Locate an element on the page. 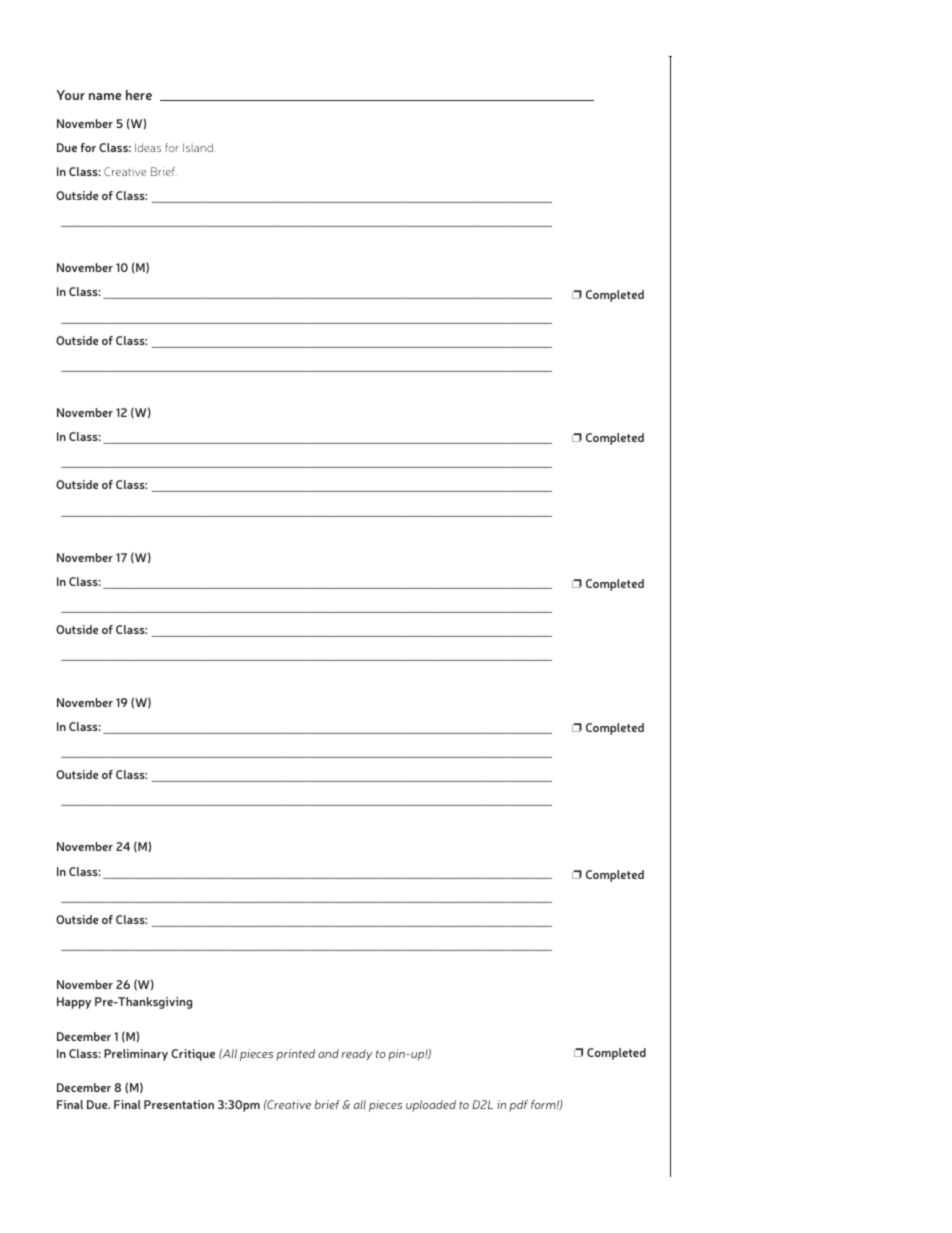  Preliminary is located at coordinates (136, 1055).
